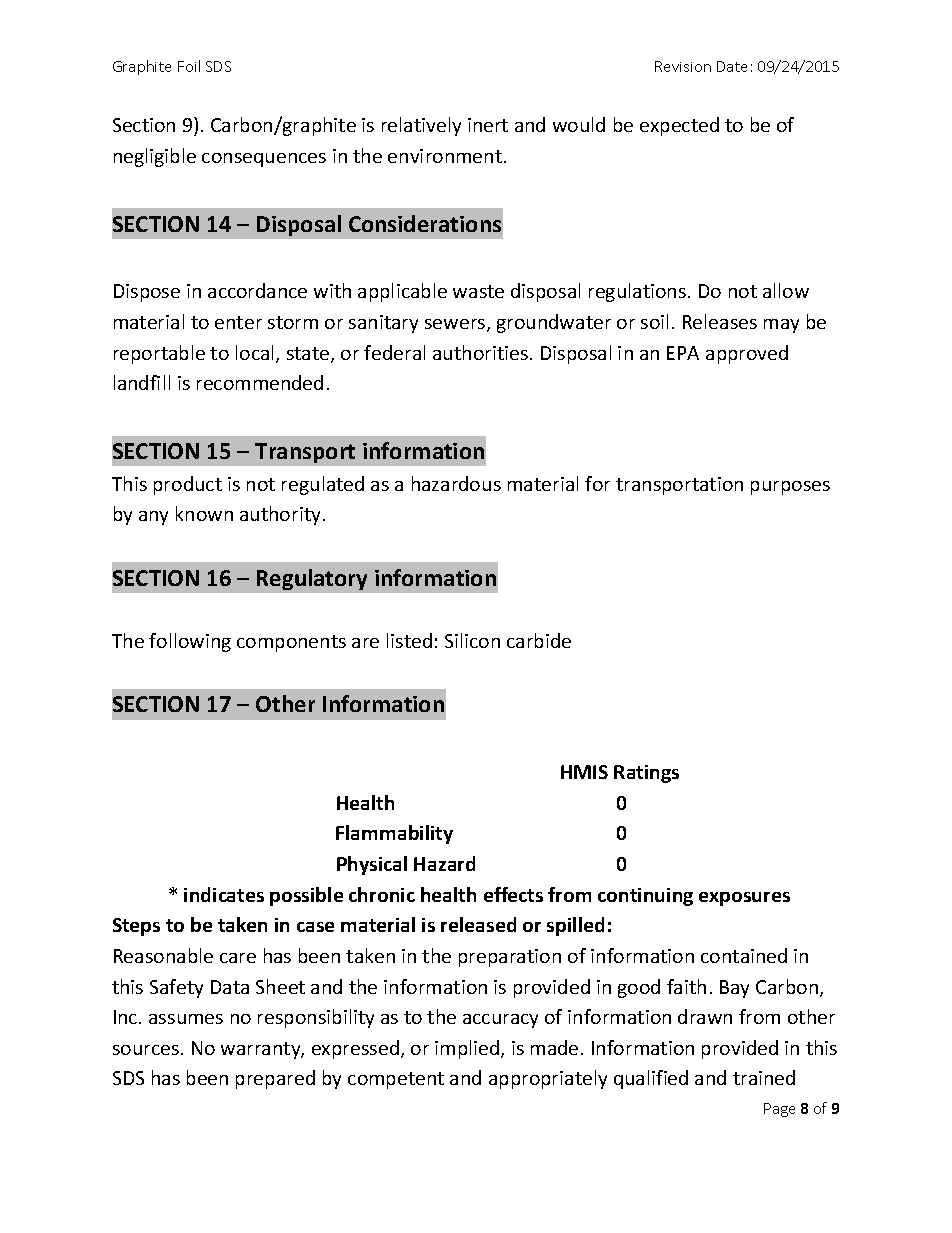 This screenshot has height=1233, width=952. What do you see at coordinates (488, 125) in the screenshot?
I see `inert` at bounding box center [488, 125].
